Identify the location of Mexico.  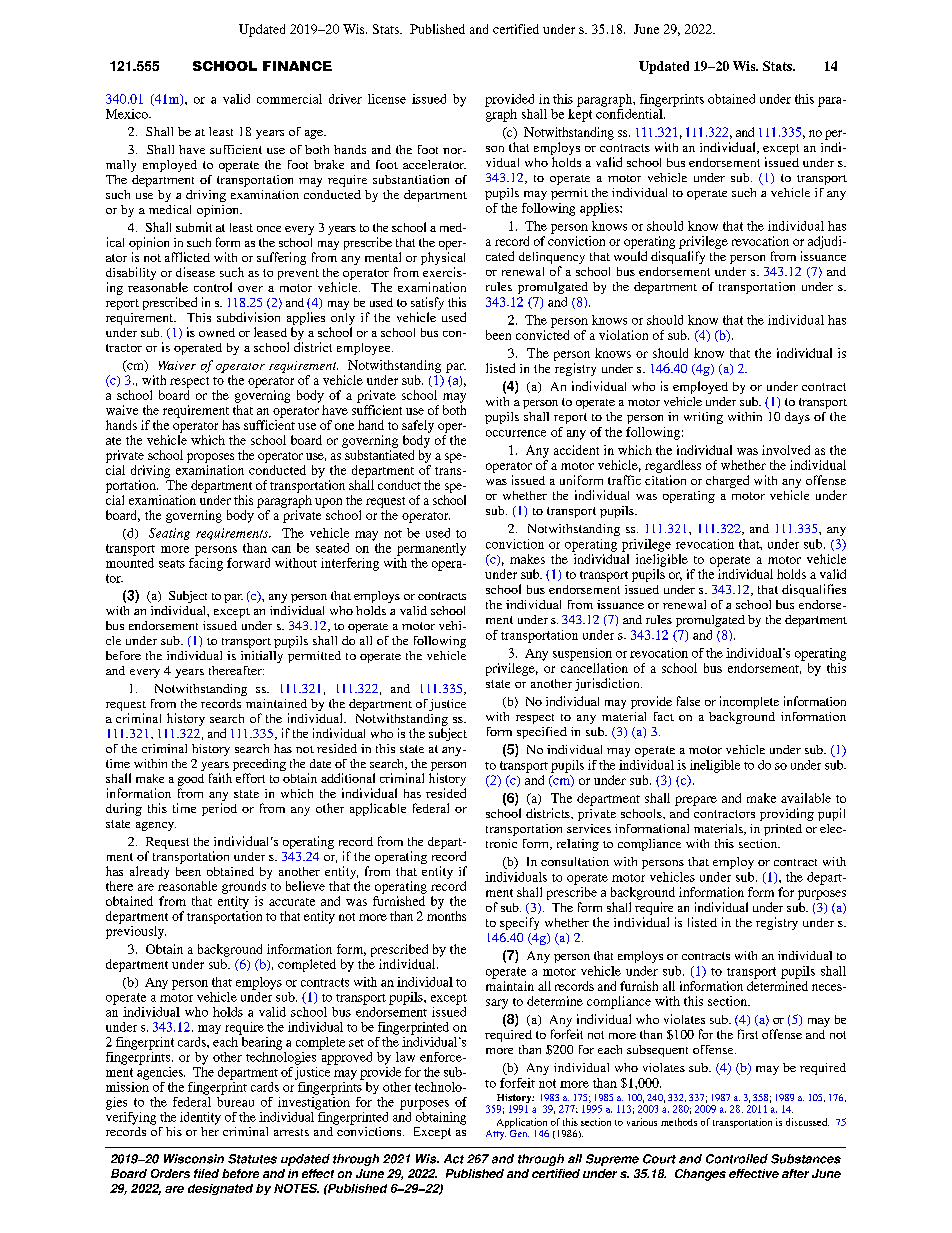
(128, 114).
